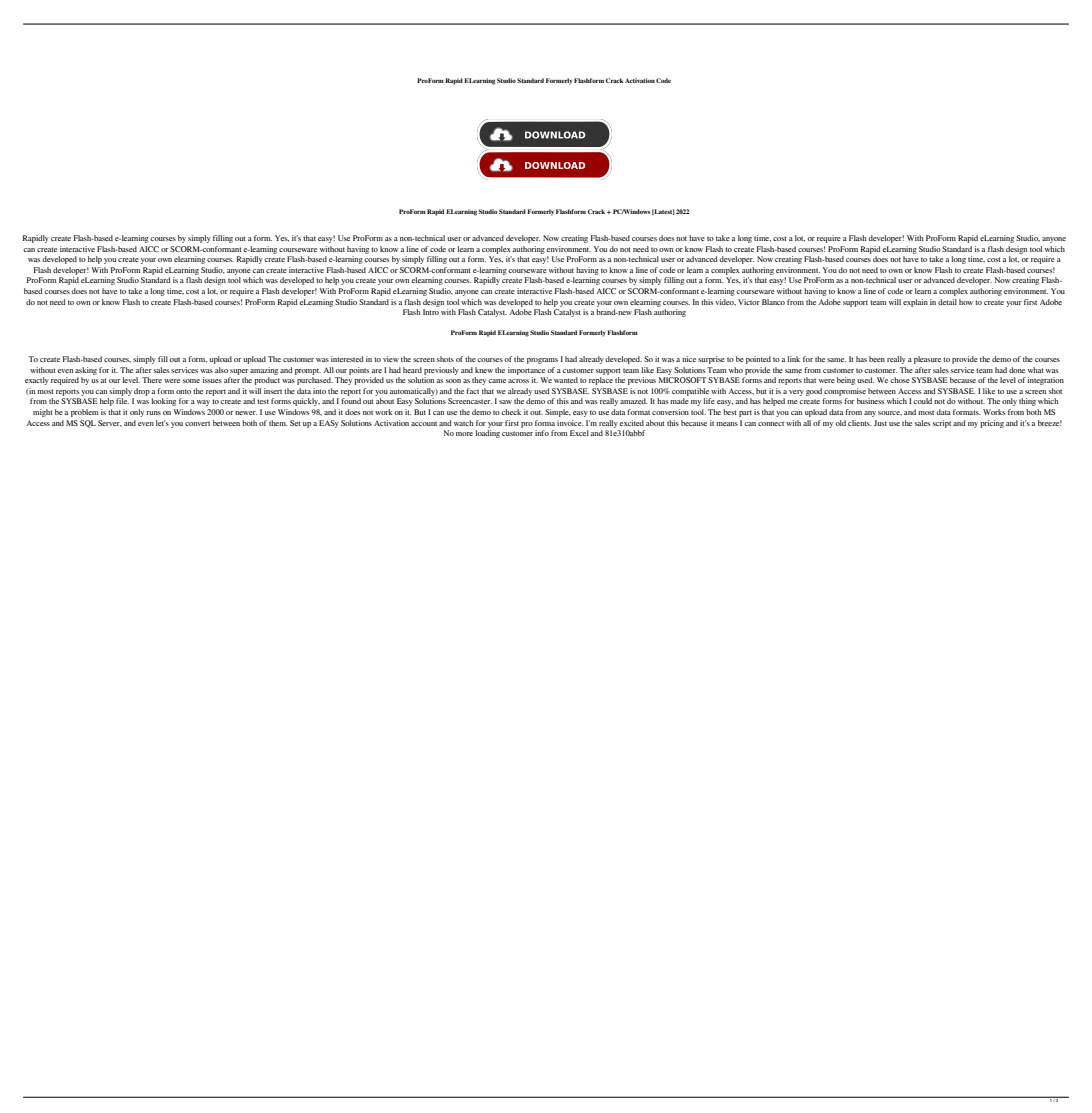 This screenshot has width=1092, height=1113. I want to click on Intro, so click(431, 312).
